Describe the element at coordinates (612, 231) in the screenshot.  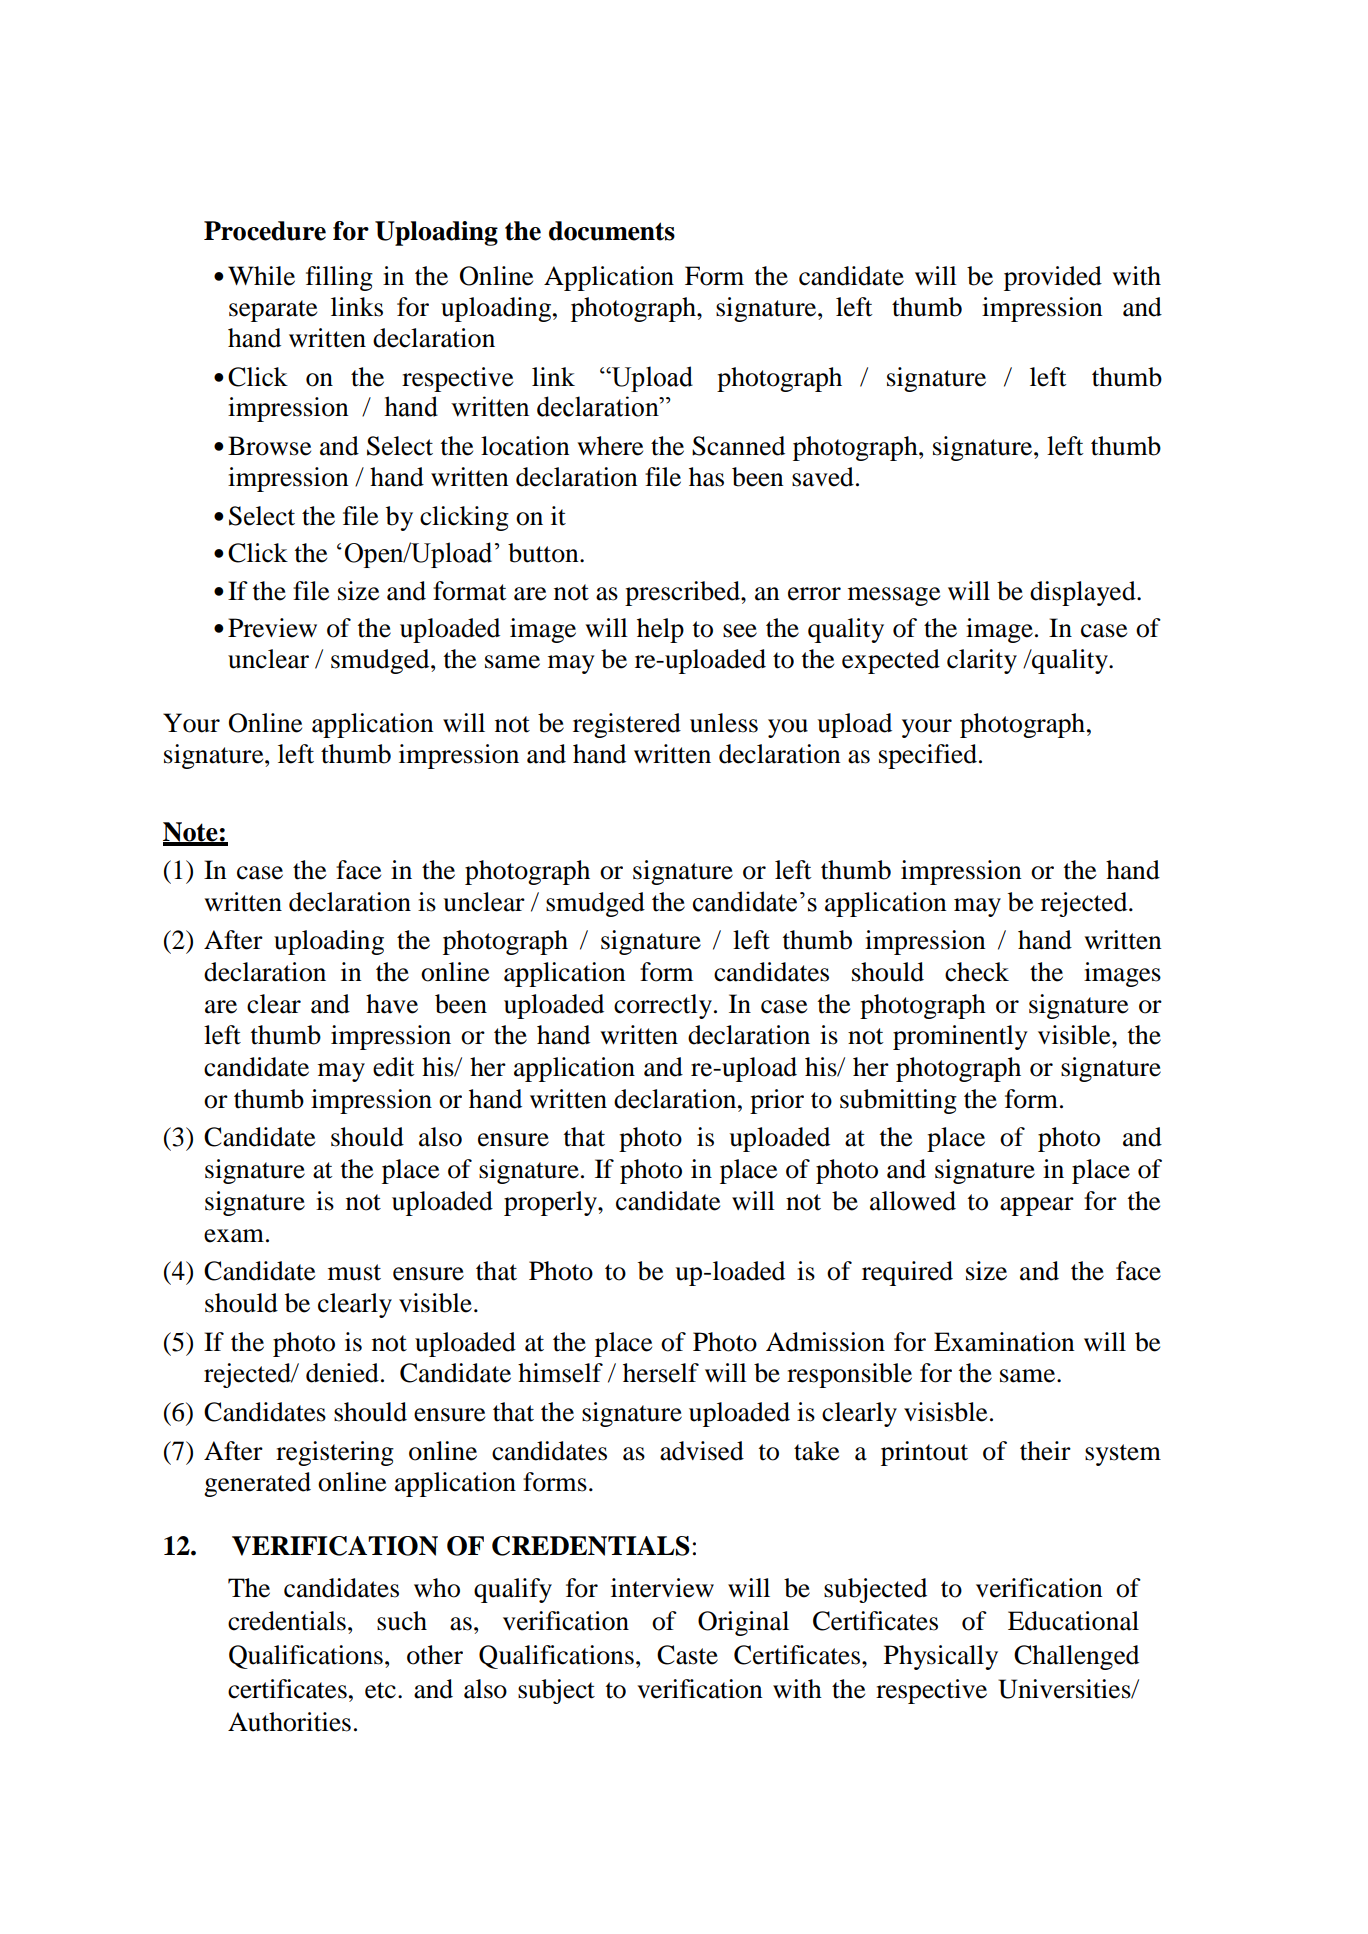
I see `documents` at that location.
